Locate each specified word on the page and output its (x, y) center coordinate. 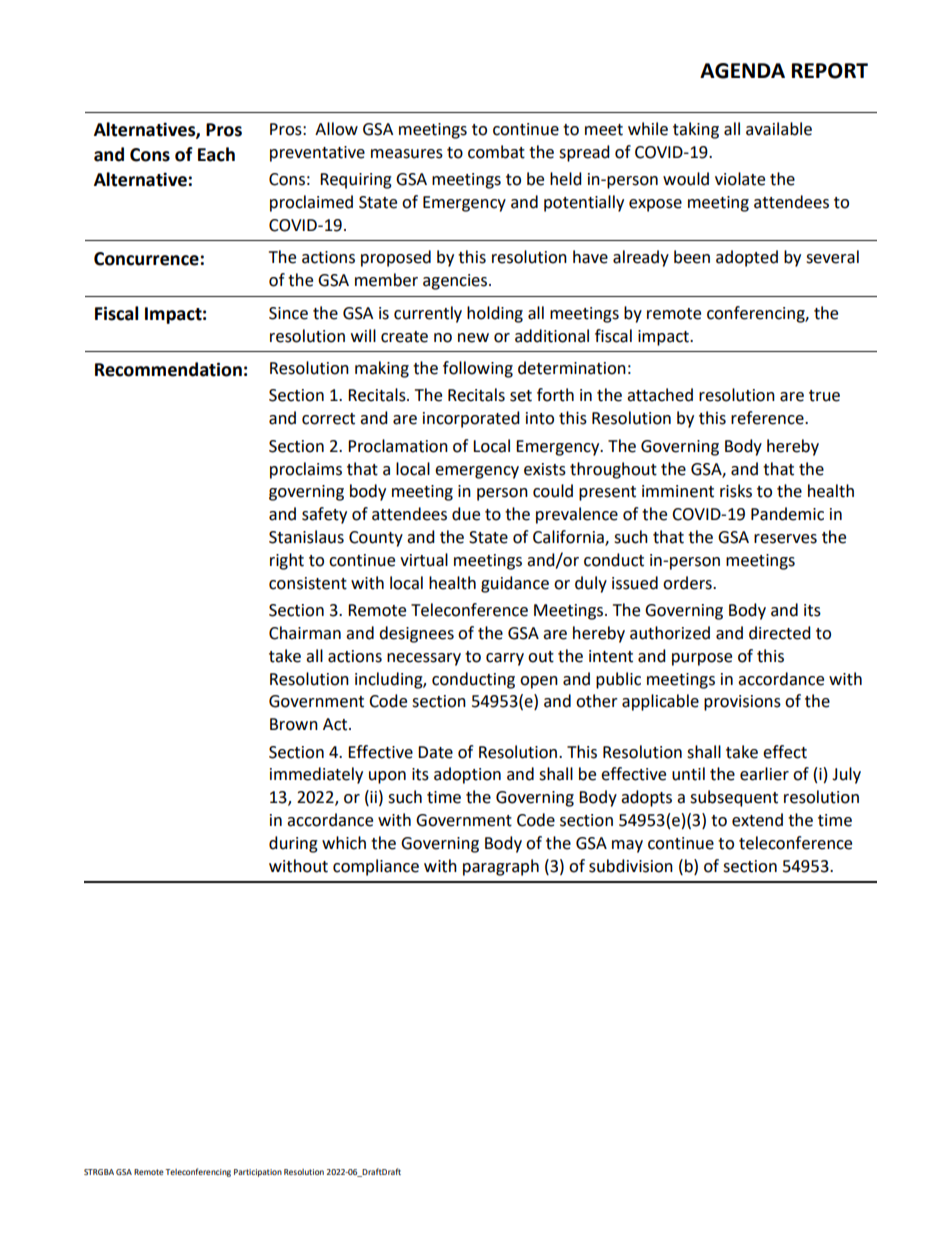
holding (495, 314)
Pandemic (787, 514)
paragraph (501, 867)
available (779, 129)
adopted (747, 258)
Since (288, 313)
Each (216, 154)
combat (496, 152)
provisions (742, 703)
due (466, 514)
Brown (294, 724)
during (293, 844)
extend (757, 820)
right (287, 561)
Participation (258, 1173)
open (539, 682)
